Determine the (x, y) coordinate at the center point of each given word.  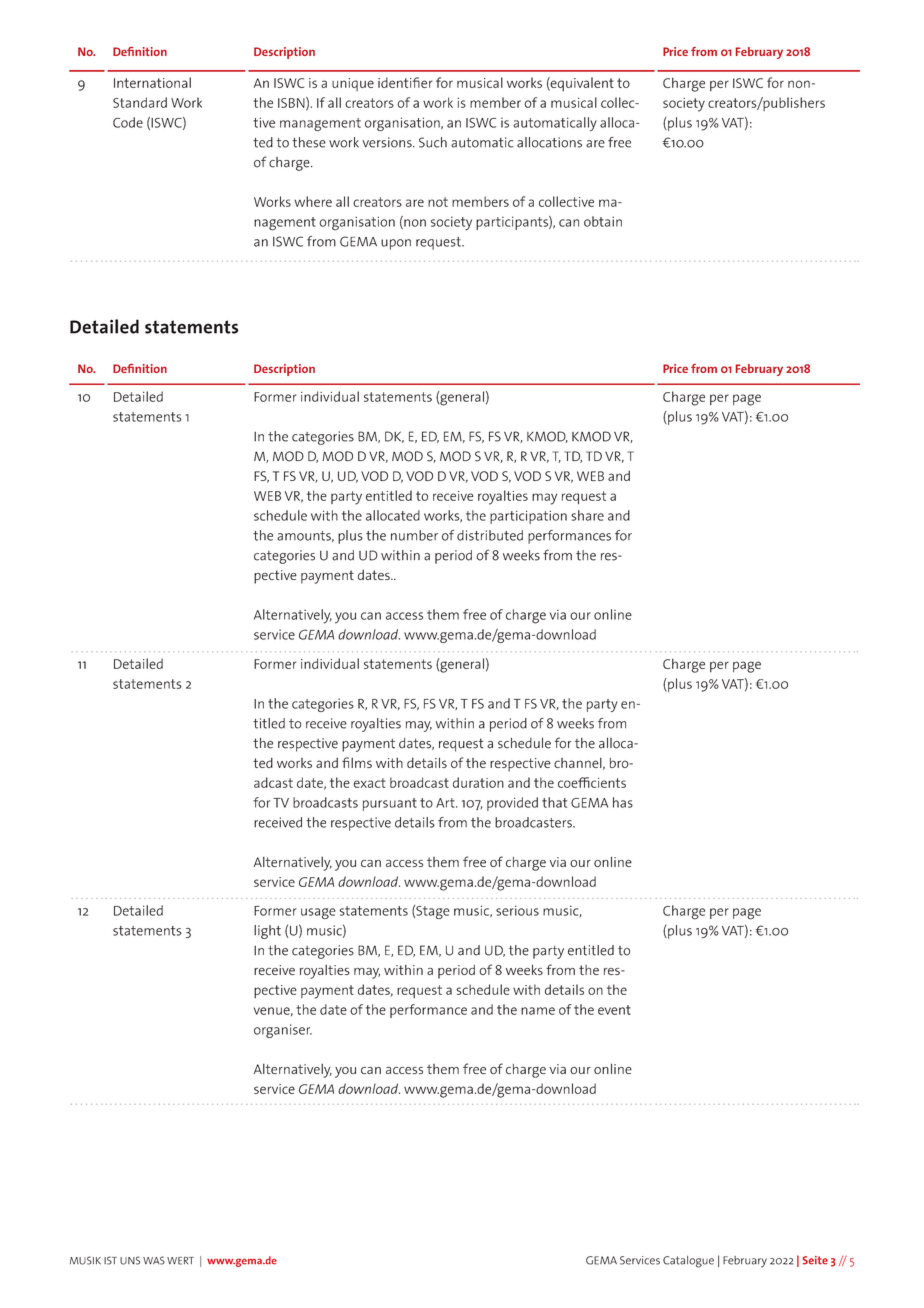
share (587, 515)
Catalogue (688, 1262)
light (267, 932)
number (414, 535)
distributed (490, 535)
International (152, 82)
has (623, 802)
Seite (815, 1260)
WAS (154, 1260)
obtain (603, 221)
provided (512, 804)
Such (433, 142)
